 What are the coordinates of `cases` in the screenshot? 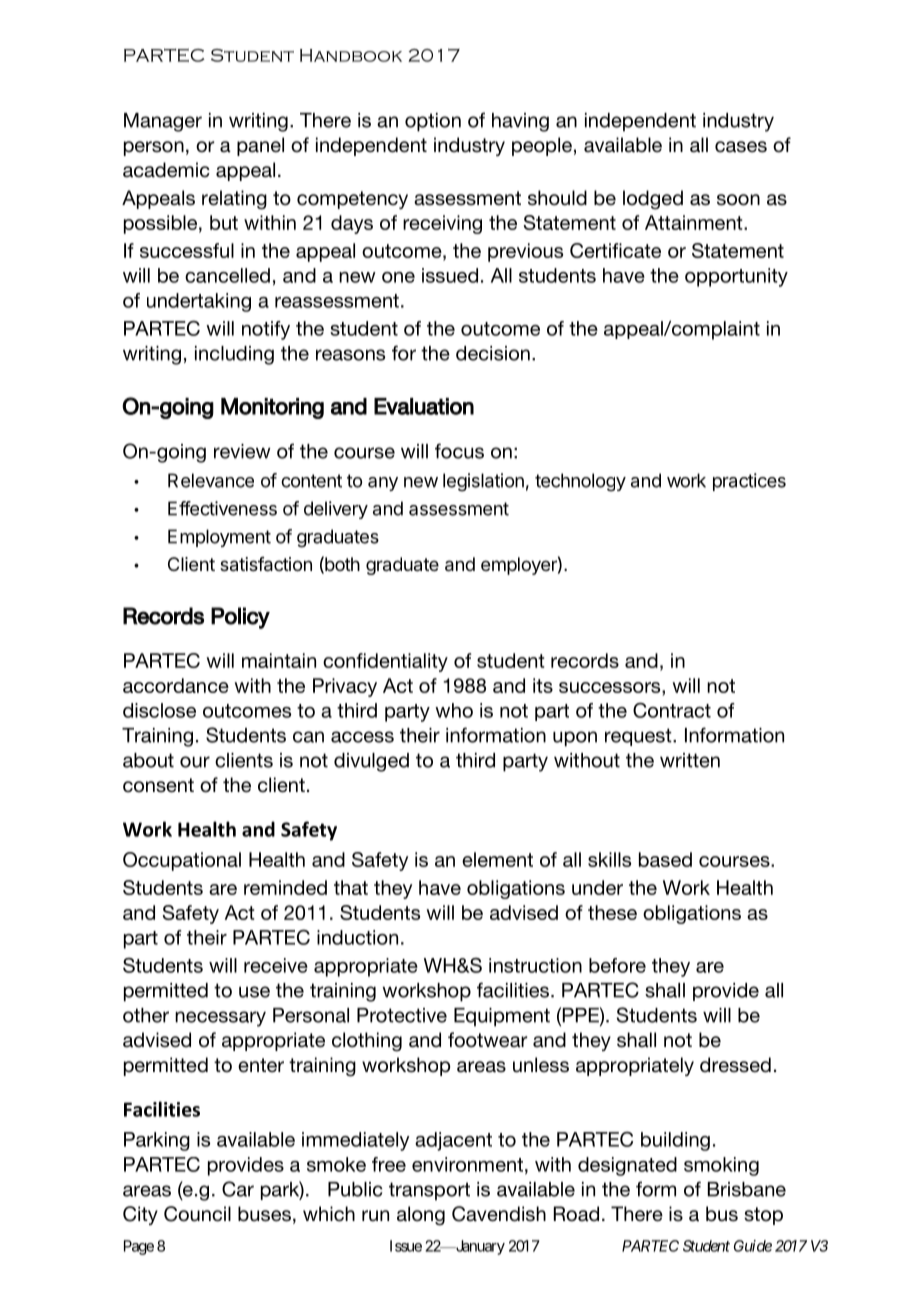 It's located at (741, 147).
